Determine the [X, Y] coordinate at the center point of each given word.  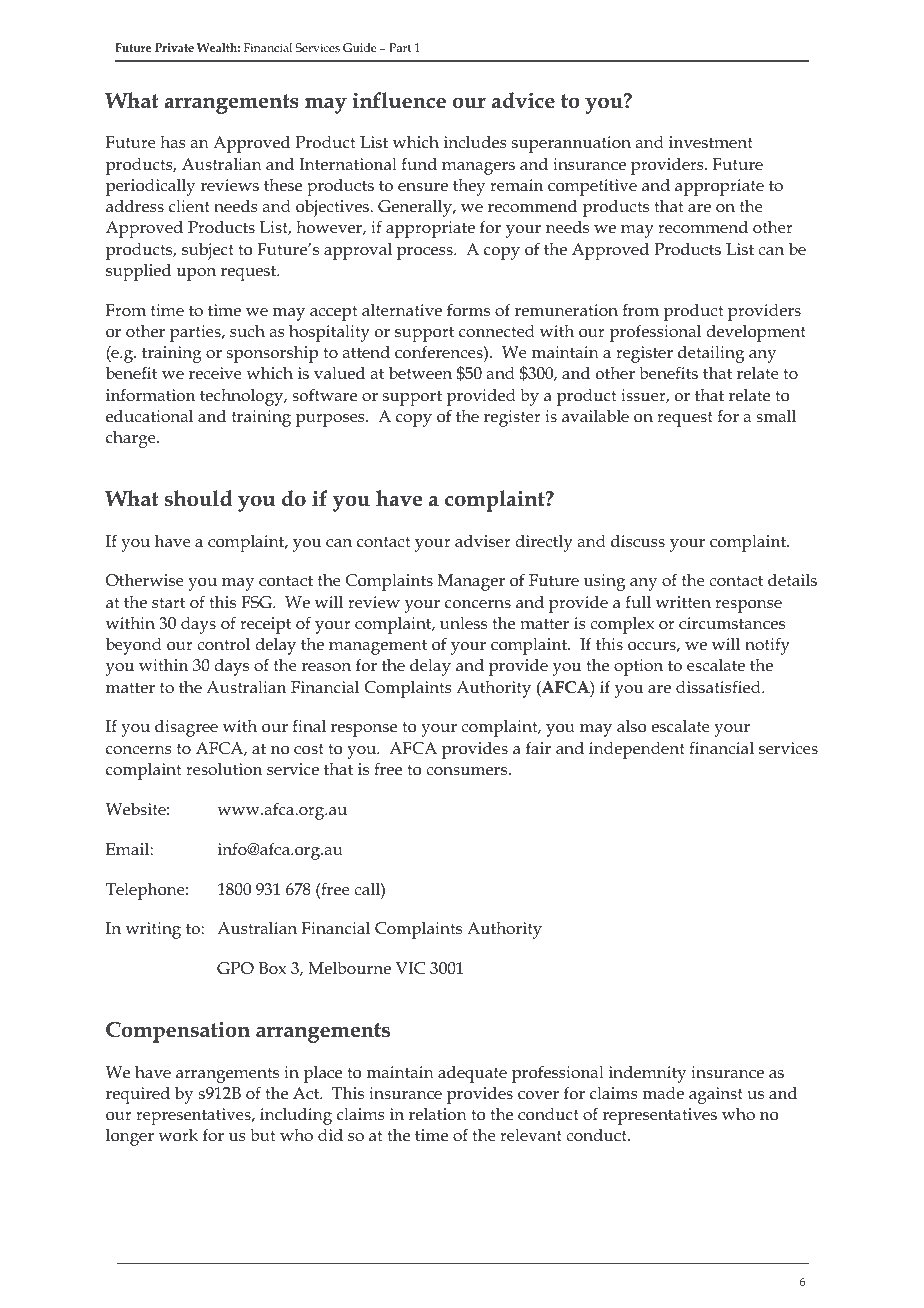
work [178, 1134]
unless [463, 623]
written [683, 602]
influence [399, 100]
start [168, 602]
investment [711, 142]
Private [174, 47]
